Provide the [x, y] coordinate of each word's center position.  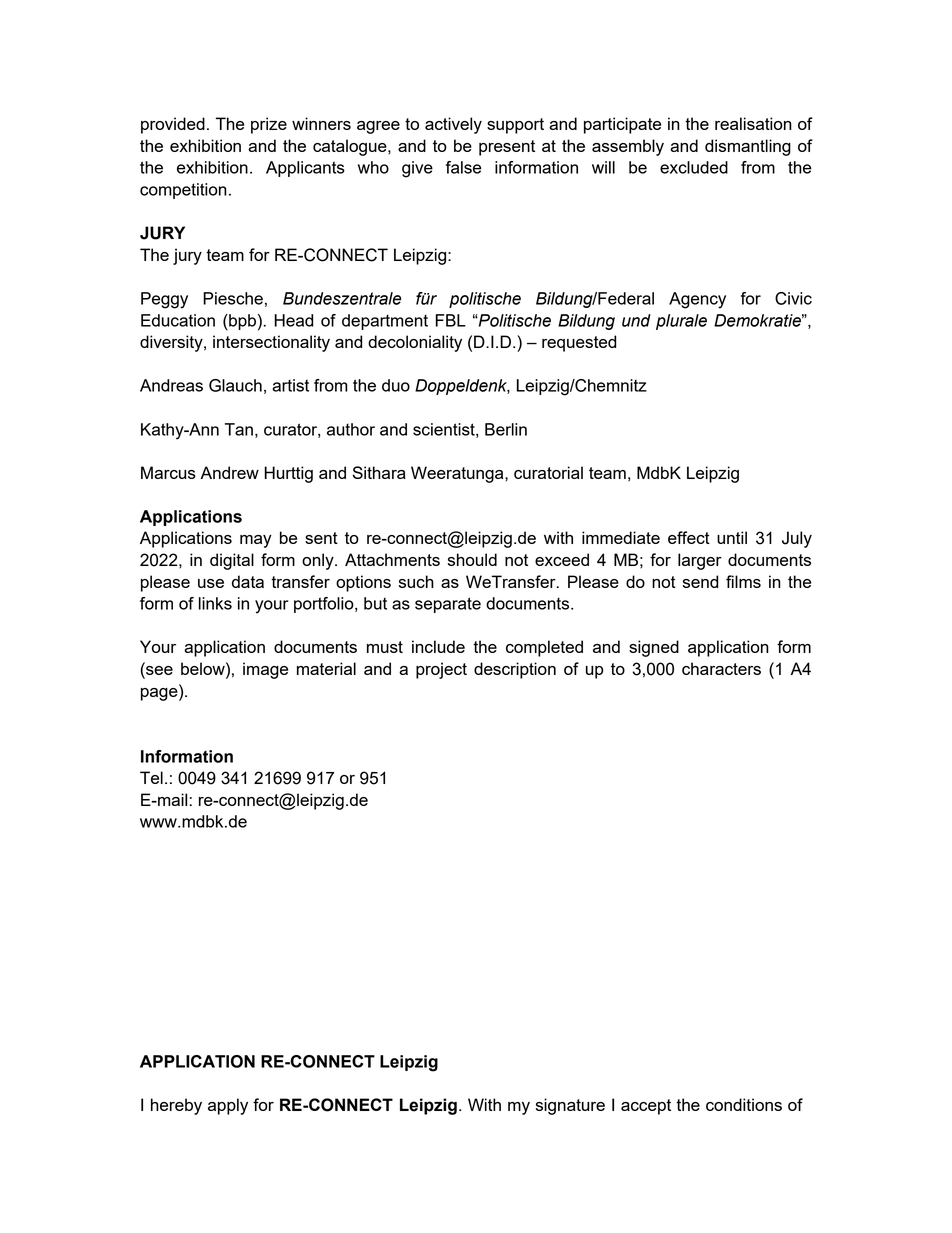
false [463, 167]
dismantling [748, 147]
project [441, 670]
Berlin [506, 429]
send [700, 581]
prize [269, 125]
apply [228, 1106]
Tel [151, 777]
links [215, 603]
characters [721, 668]
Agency [697, 300]
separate [448, 605]
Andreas [171, 385]
